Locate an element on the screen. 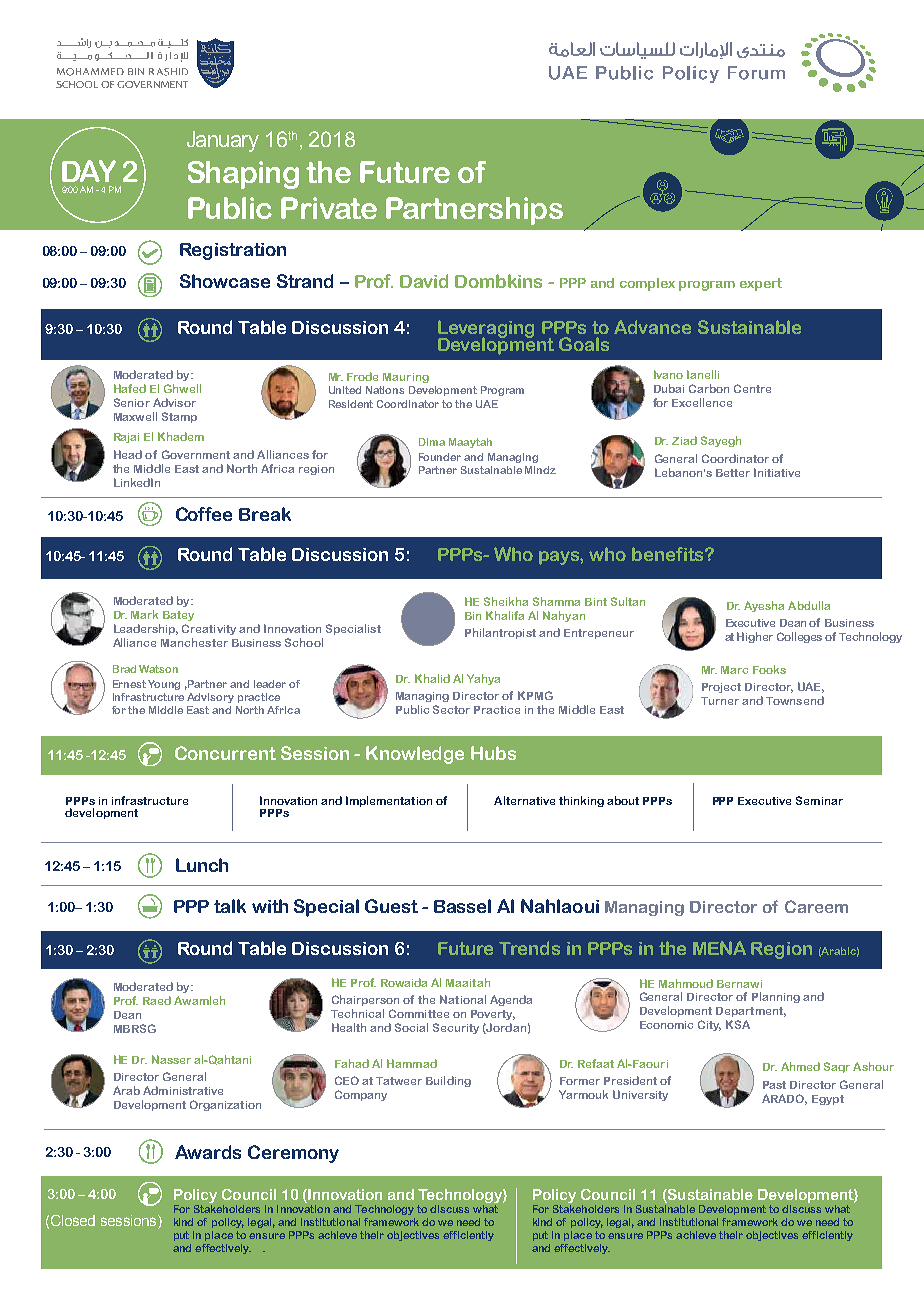  Founder is located at coordinates (440, 457).
